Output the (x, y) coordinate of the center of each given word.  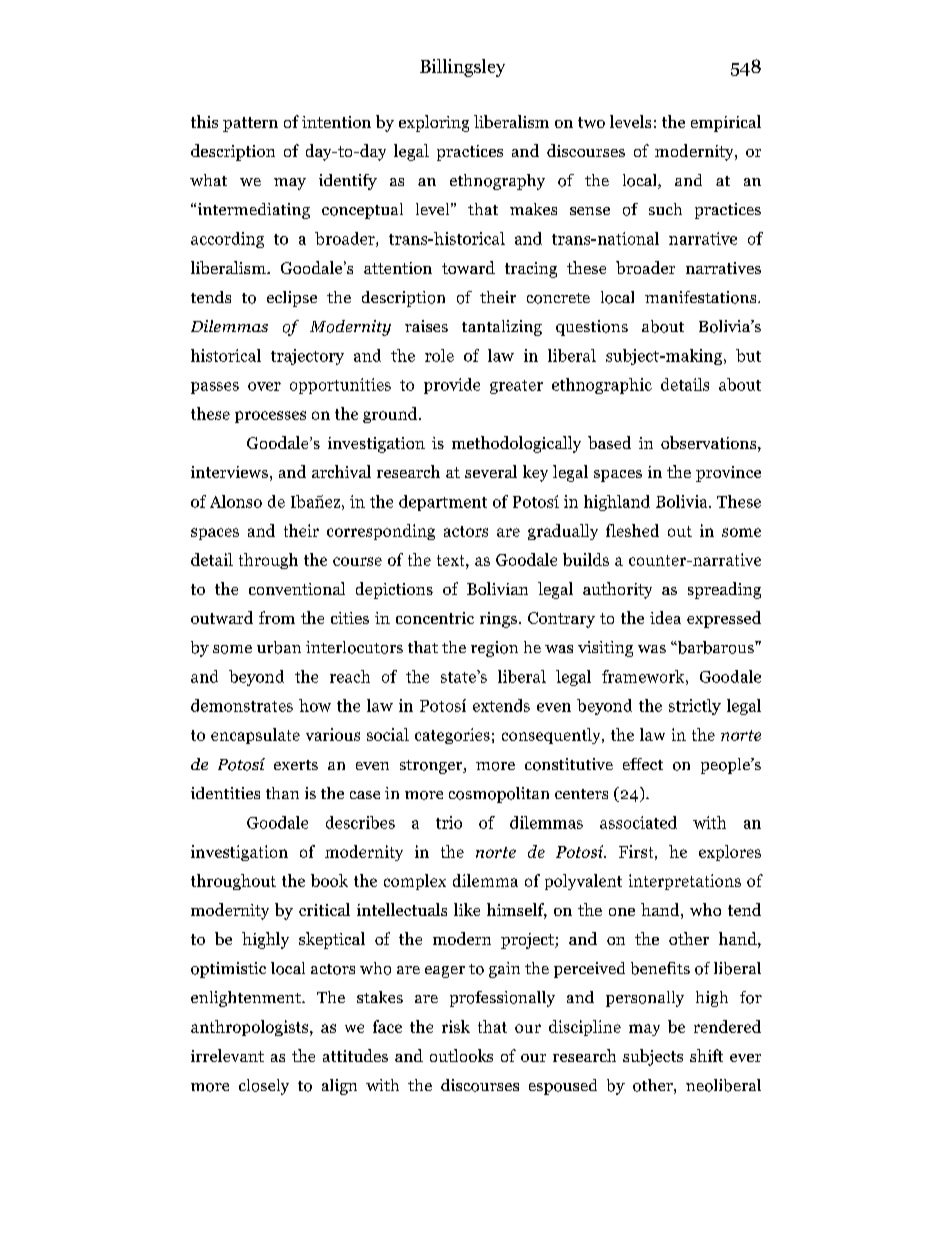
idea (665, 617)
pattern (250, 124)
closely (264, 1087)
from (277, 617)
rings (498, 620)
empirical (726, 123)
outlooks (461, 1055)
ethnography (497, 182)
